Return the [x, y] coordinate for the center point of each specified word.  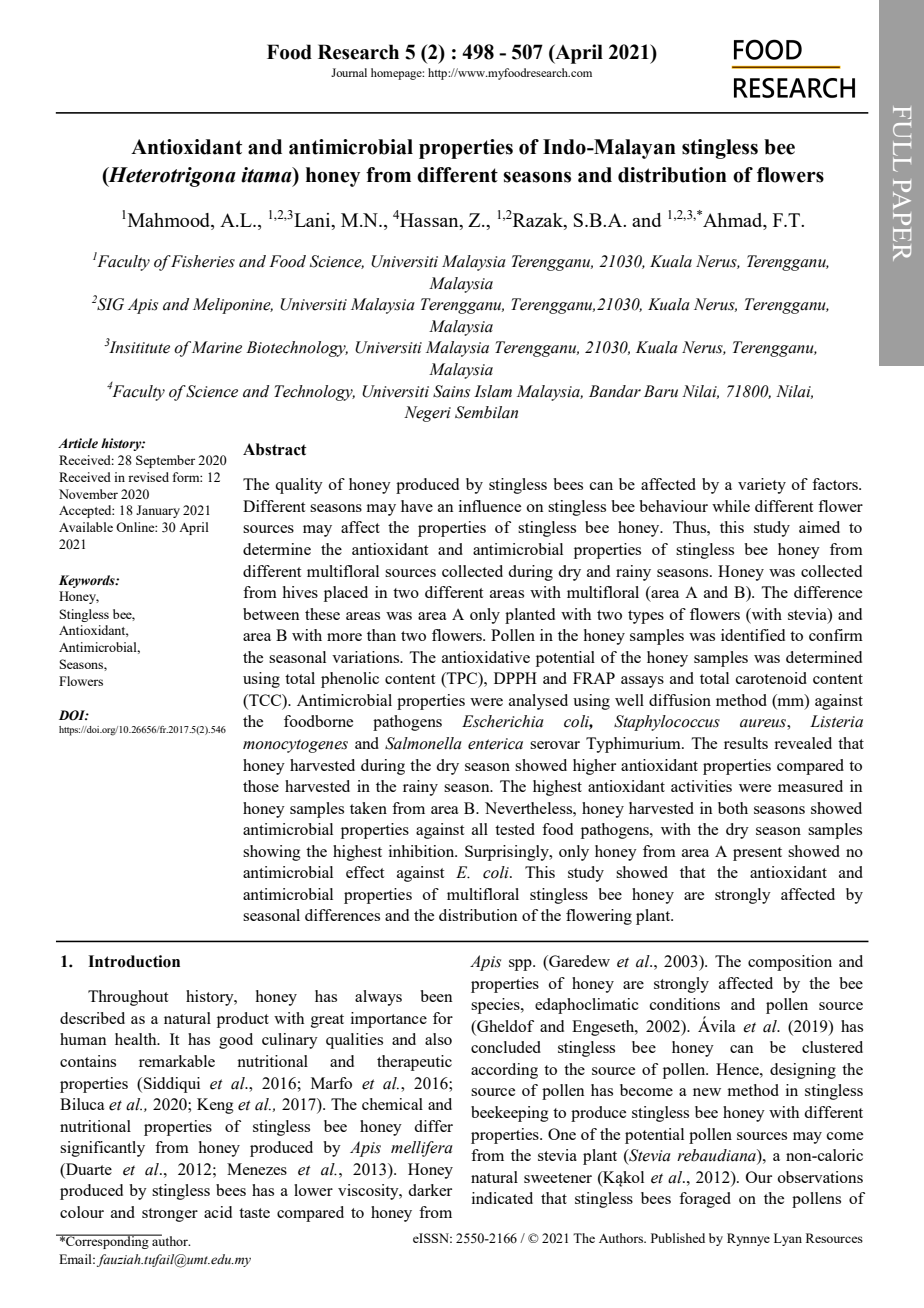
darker [430, 1190]
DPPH [515, 678]
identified [753, 635]
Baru [661, 391]
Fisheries [202, 261]
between [271, 614]
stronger [170, 1215]
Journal [349, 72]
